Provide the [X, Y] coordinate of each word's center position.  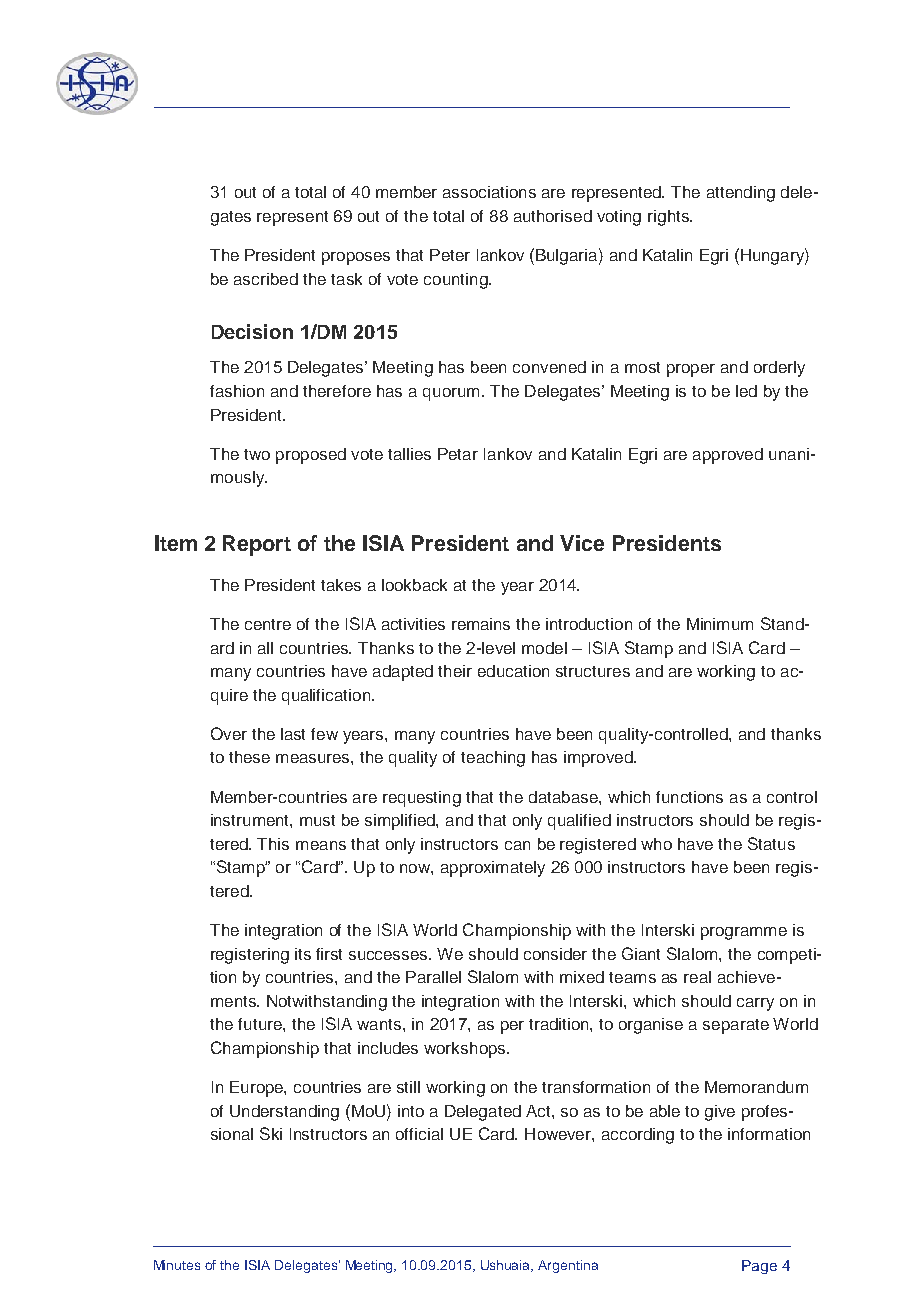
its [303, 954]
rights [669, 218]
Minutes [177, 1265]
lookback [414, 585]
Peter [450, 255]
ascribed [266, 279]
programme [744, 933]
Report [257, 545]
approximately [493, 869]
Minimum [720, 624]
